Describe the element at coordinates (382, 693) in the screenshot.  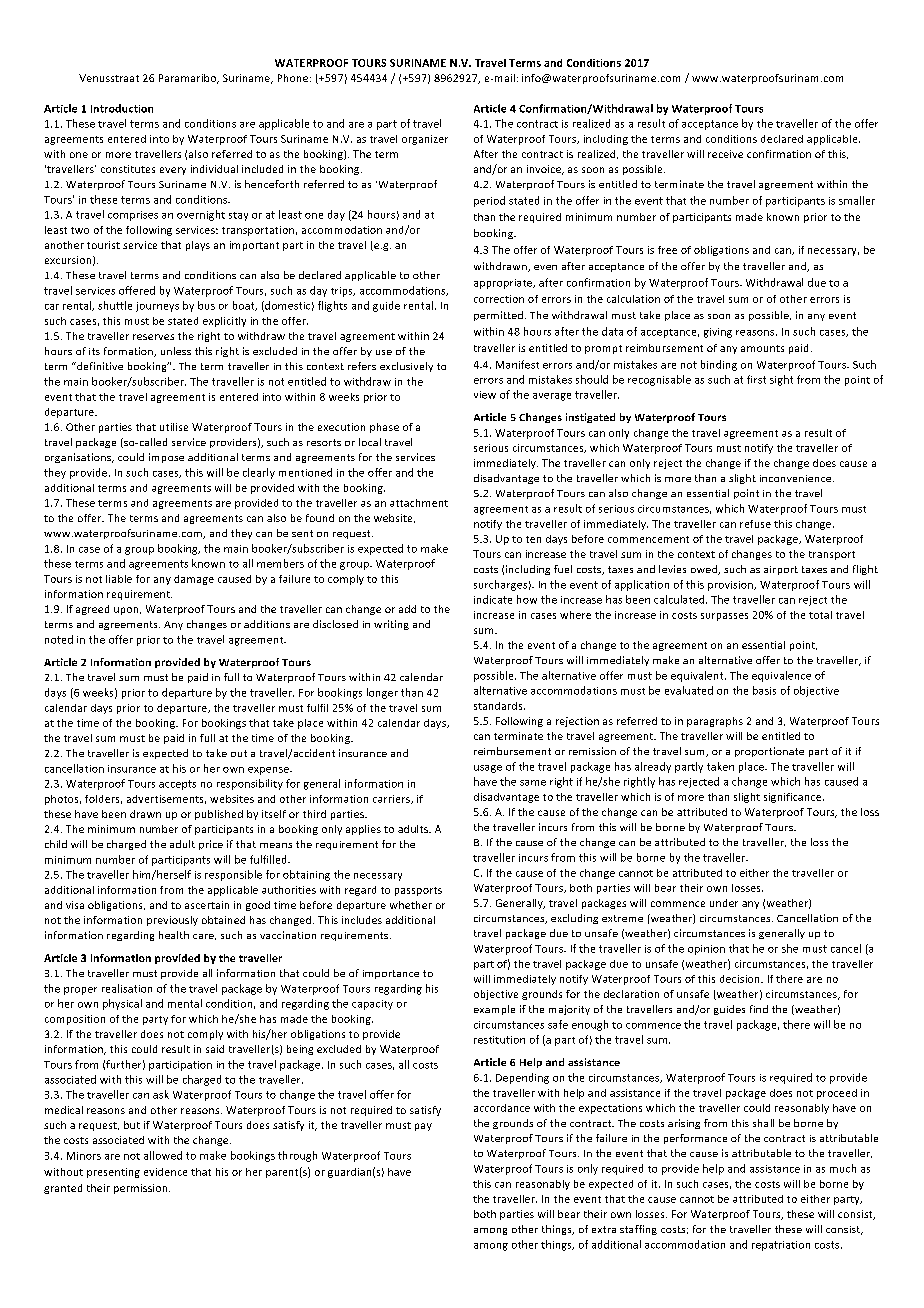
I see `longer` at that location.
